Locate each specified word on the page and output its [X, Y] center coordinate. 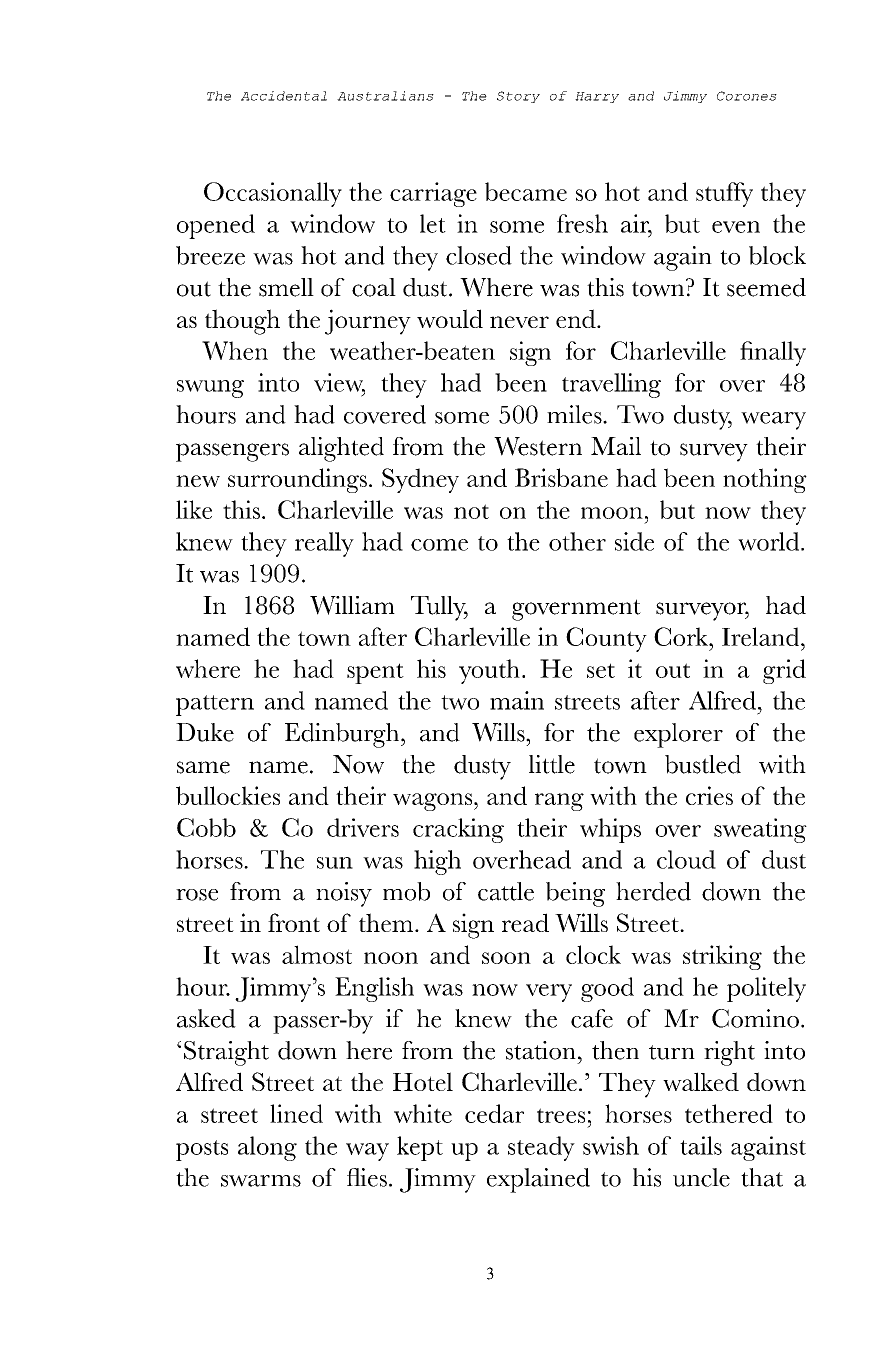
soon [506, 958]
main [517, 700]
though [242, 322]
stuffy [724, 194]
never [519, 322]
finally [773, 353]
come [439, 545]
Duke [205, 732]
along [267, 1148]
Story [518, 97]
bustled [703, 764]
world [770, 541]
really [324, 544]
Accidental [284, 96]
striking [722, 957]
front [294, 922]
